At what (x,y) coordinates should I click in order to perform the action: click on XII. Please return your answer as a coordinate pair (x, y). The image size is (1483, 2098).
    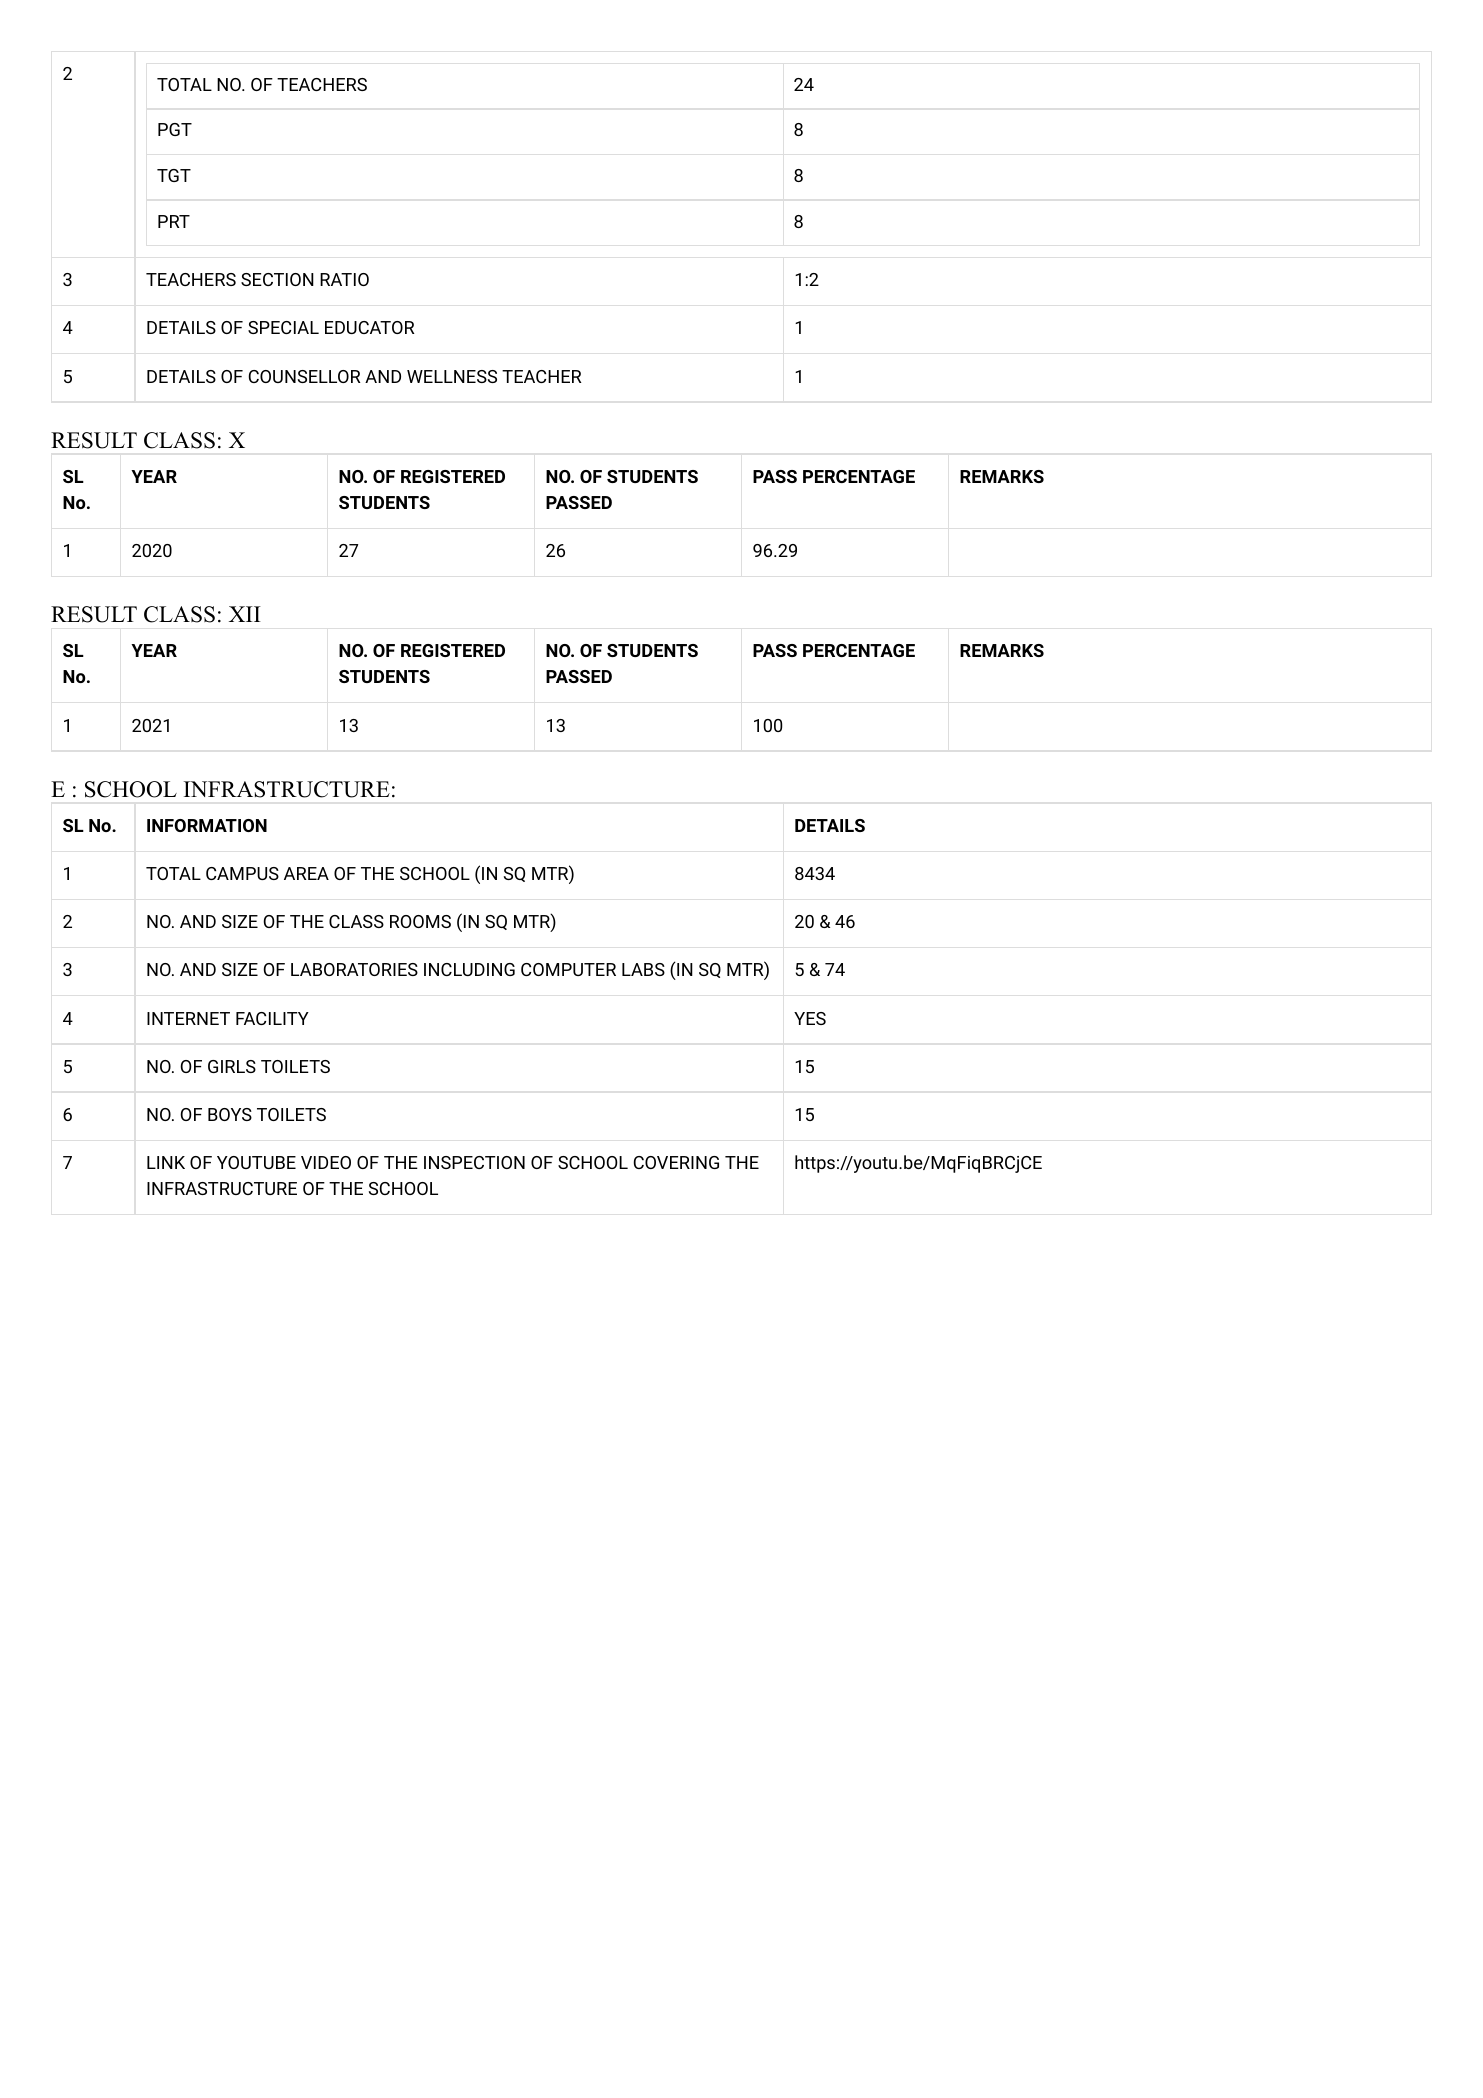
    Looking at the image, I should click on (245, 614).
